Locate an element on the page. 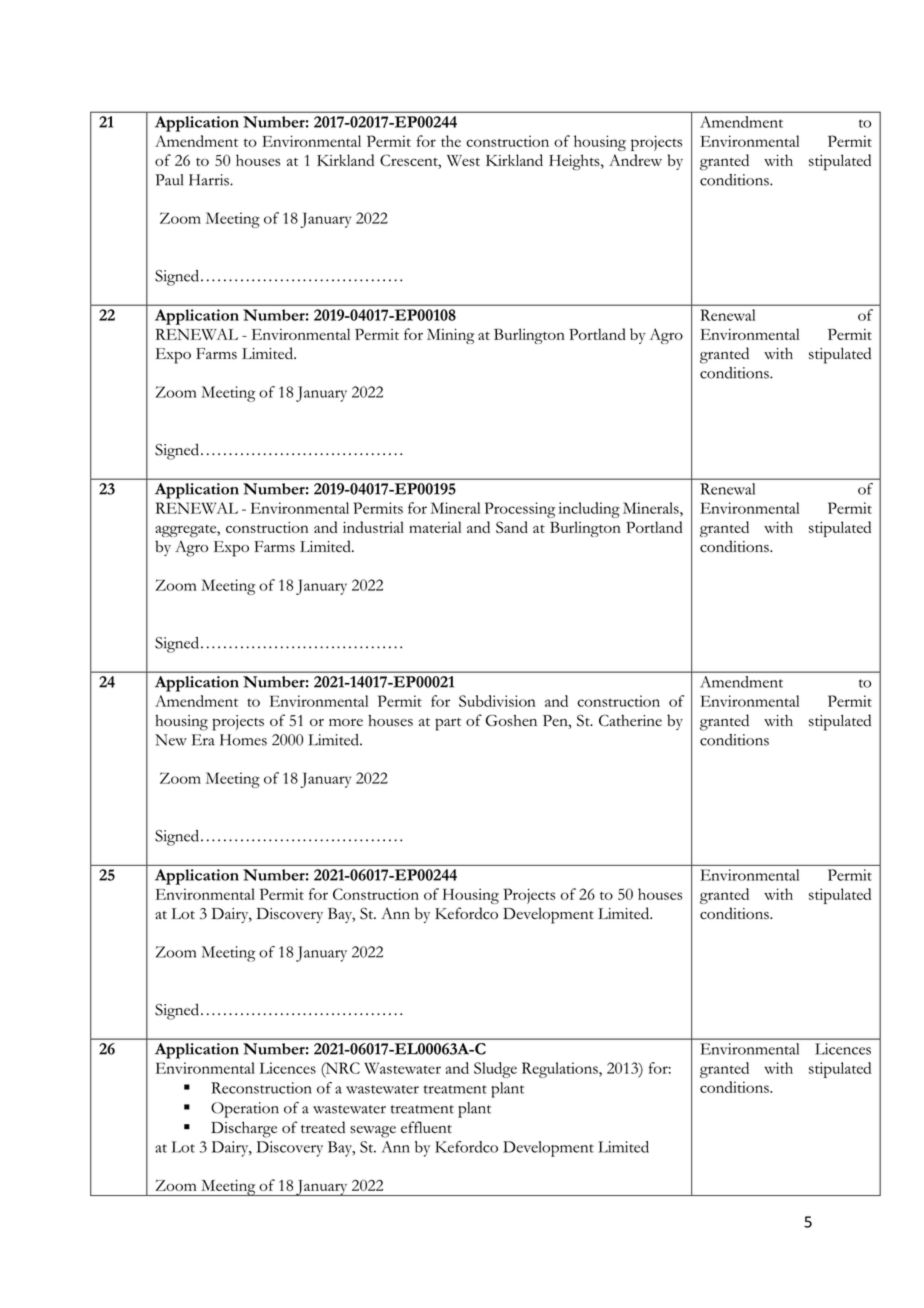  part is located at coordinates (448, 724).
